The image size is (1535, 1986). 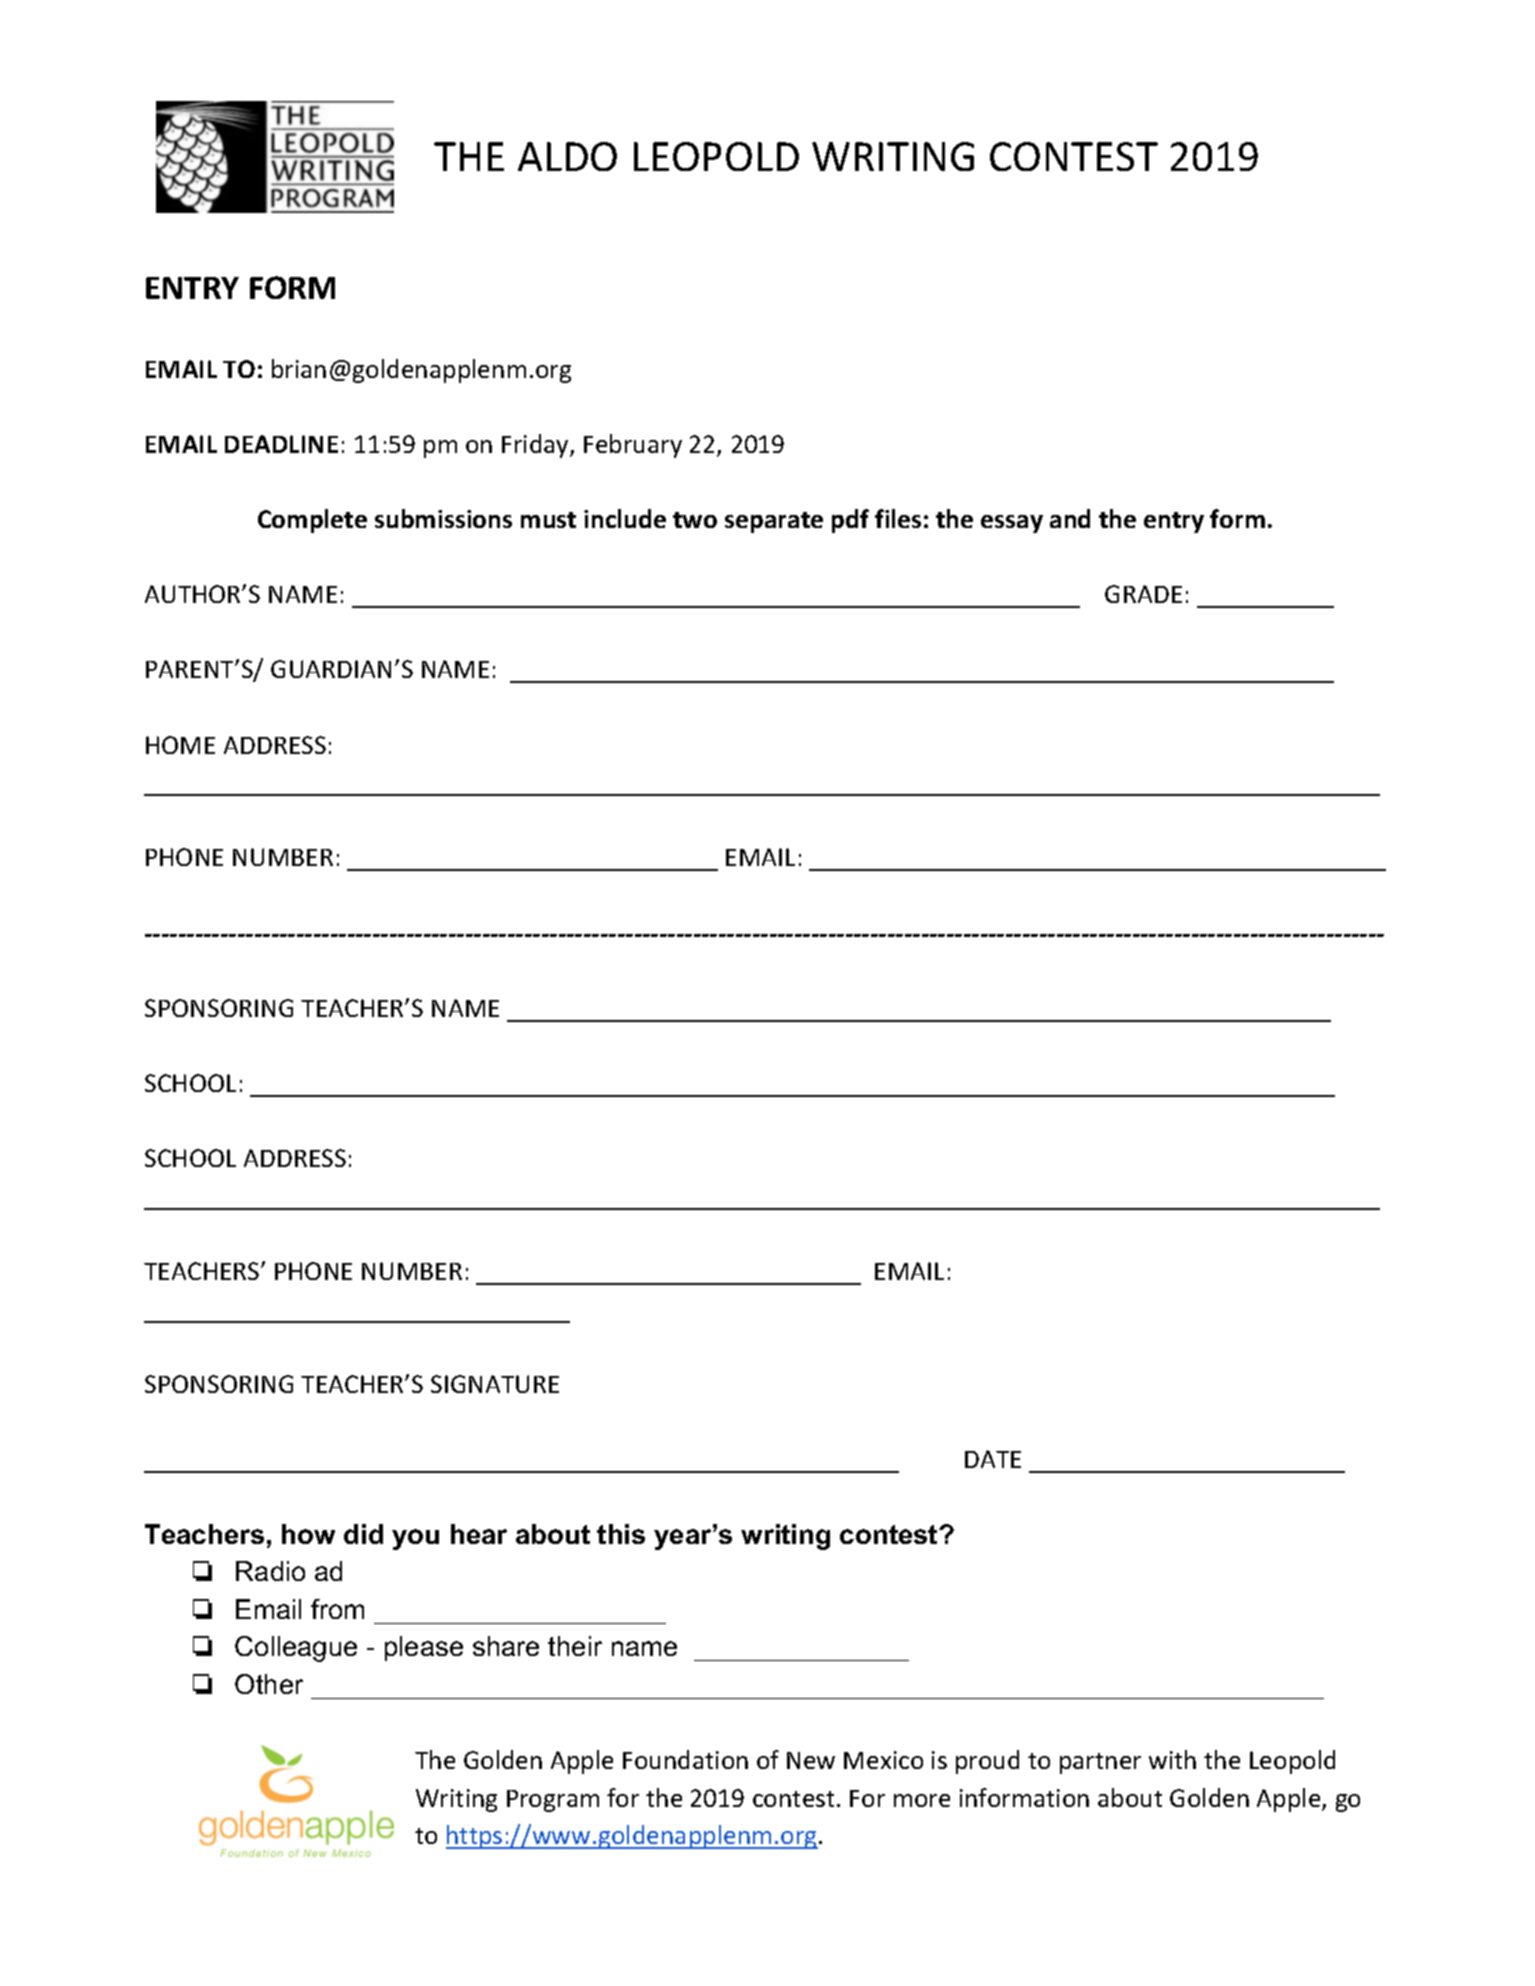 What do you see at coordinates (633, 446) in the screenshot?
I see `February` at bounding box center [633, 446].
